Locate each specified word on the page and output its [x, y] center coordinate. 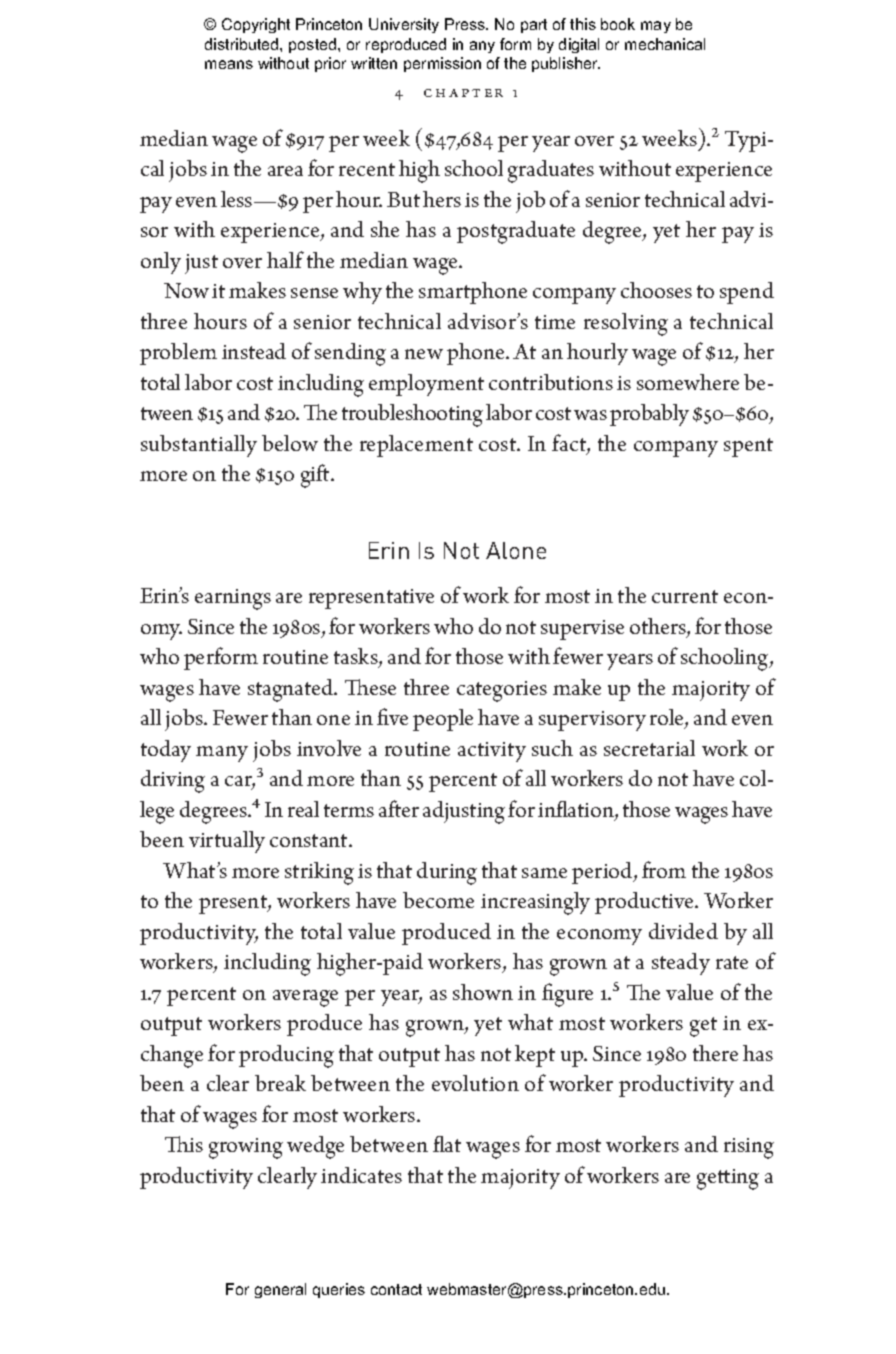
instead [254, 351]
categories [502, 691]
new [424, 354]
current [685, 596]
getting [728, 1179]
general [280, 1290]
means [229, 64]
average [305, 998]
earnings [233, 599]
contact [396, 1289]
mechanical [665, 44]
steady [681, 964]
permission [442, 64]
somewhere [688, 382]
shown [483, 992]
